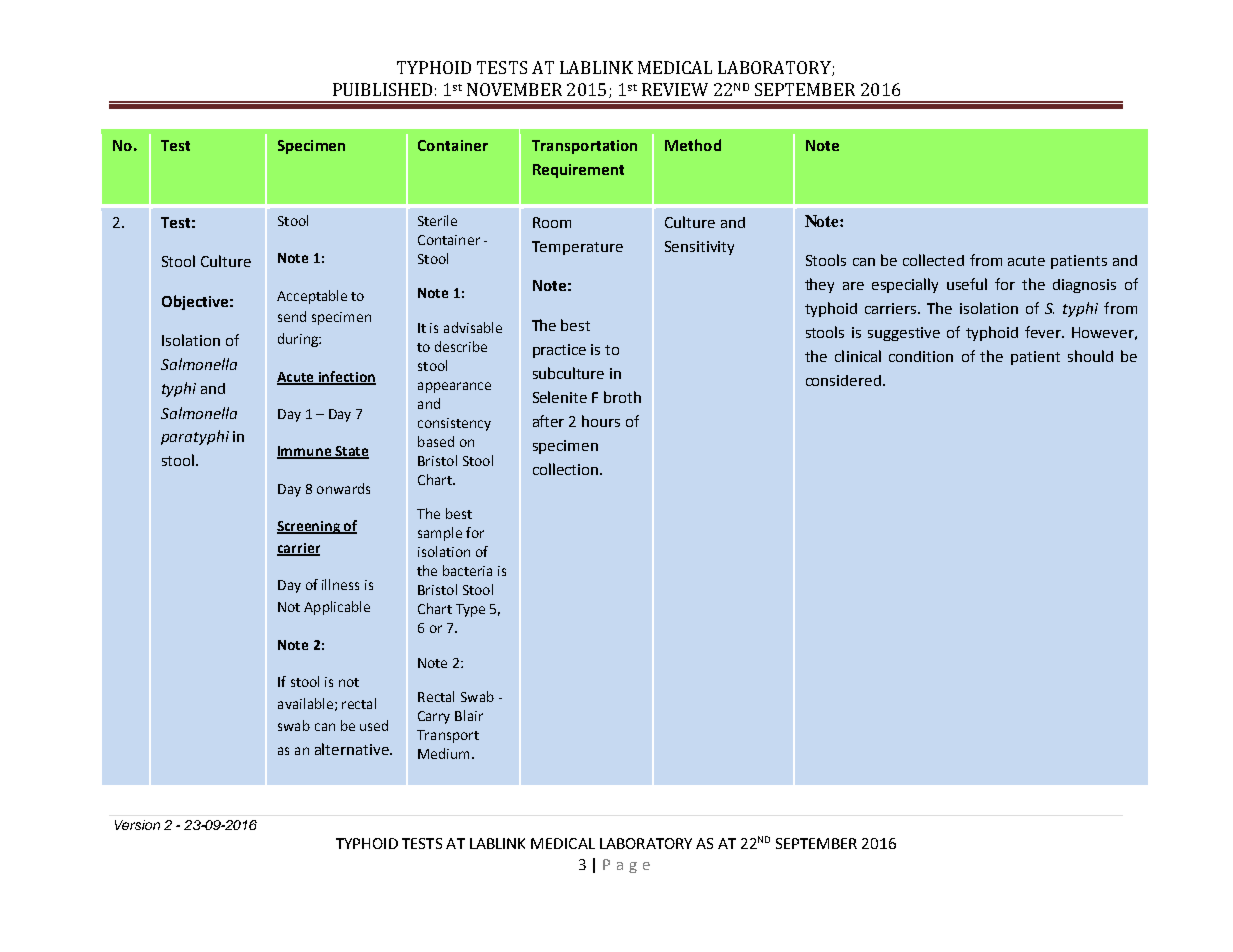  Describe the element at coordinates (622, 397) in the screenshot. I see `broth` at that location.
